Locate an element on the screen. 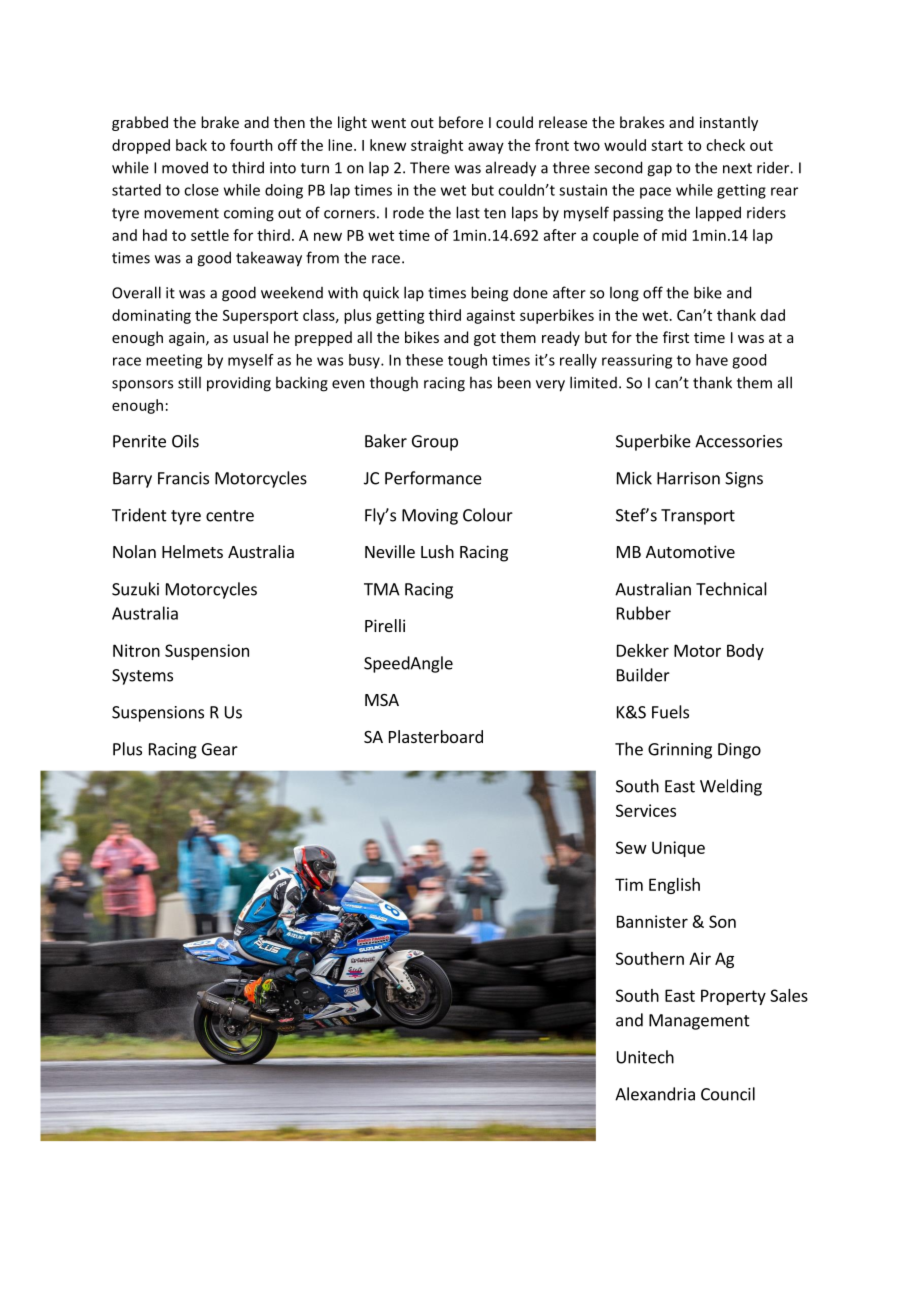  Technical is located at coordinates (731, 589).
